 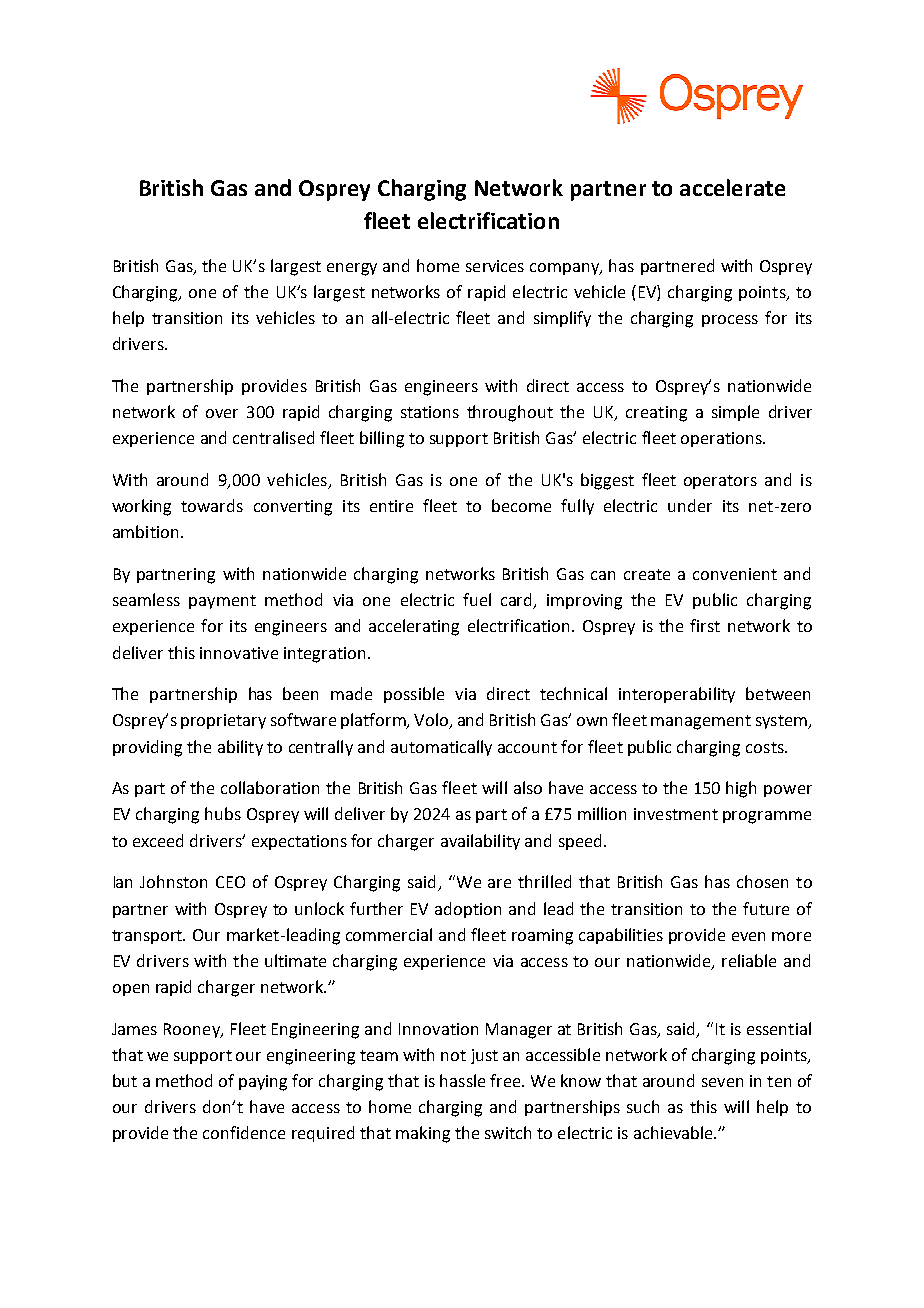 I want to click on services, so click(x=495, y=266).
